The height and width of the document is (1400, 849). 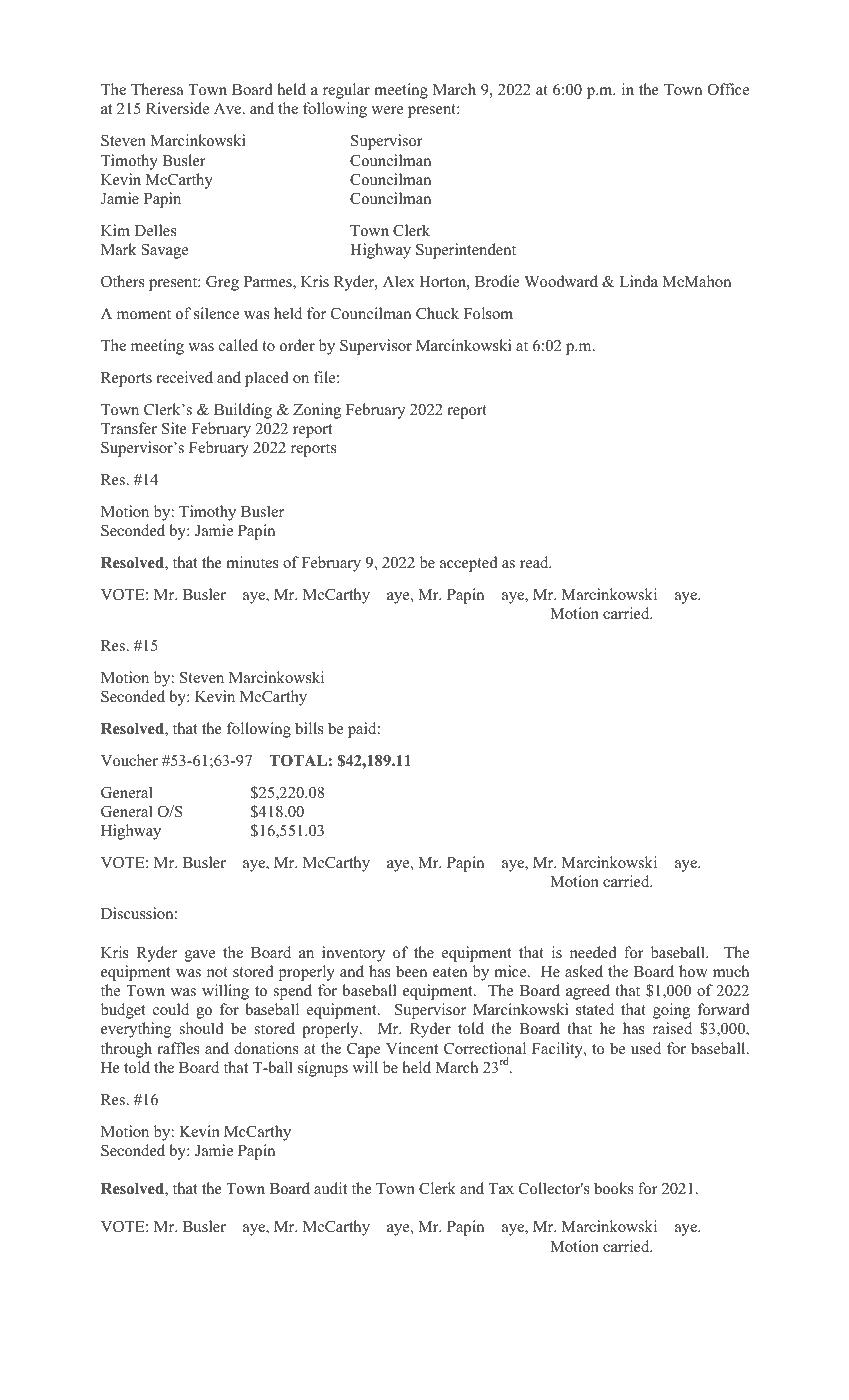 What do you see at coordinates (728, 89) in the document?
I see `Office` at bounding box center [728, 89].
